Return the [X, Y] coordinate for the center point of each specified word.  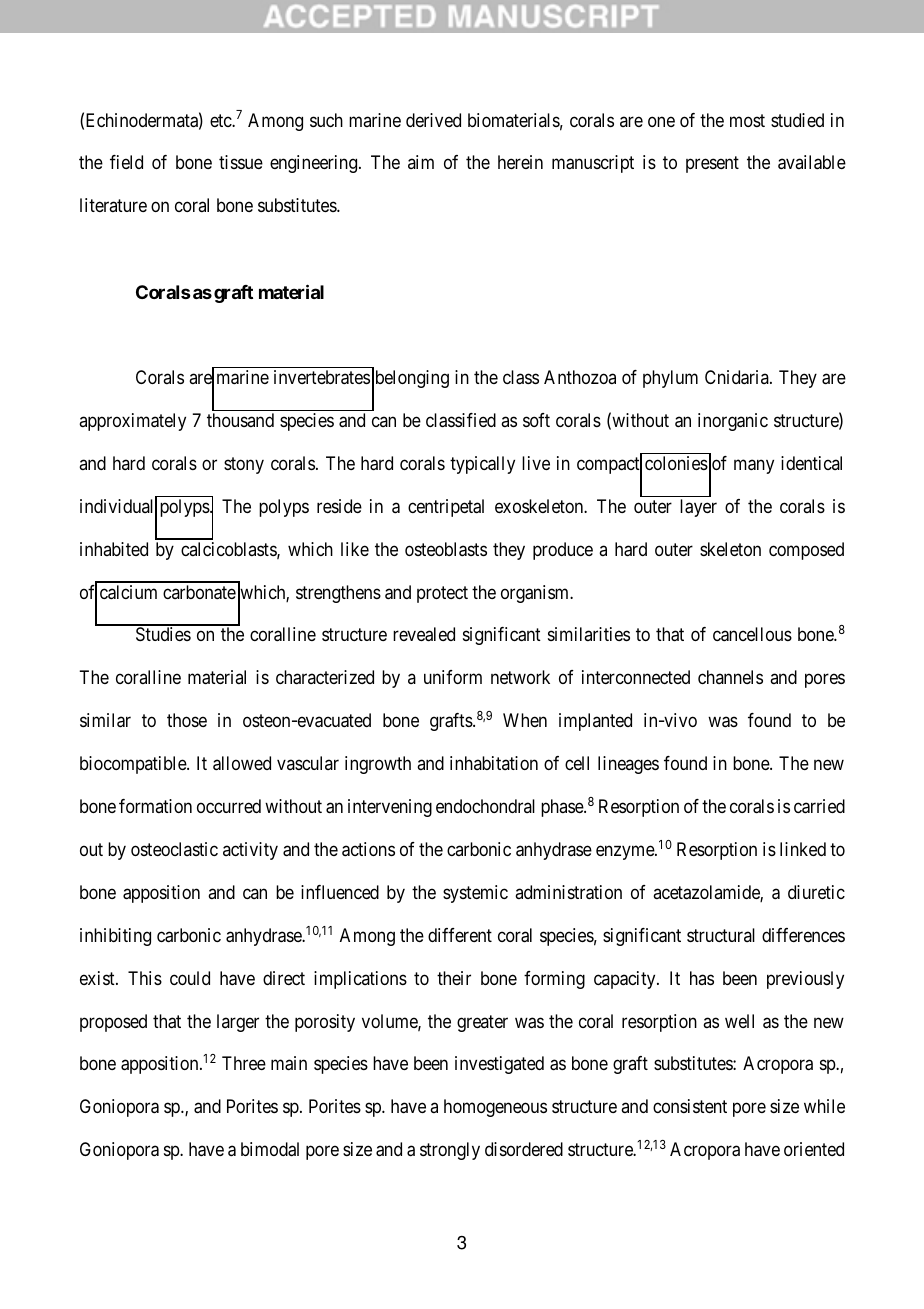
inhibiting [115, 937]
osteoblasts [446, 549]
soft [536, 420]
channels [730, 677]
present [712, 165]
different [460, 935]
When [525, 720]
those [187, 720]
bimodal [270, 1149]
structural [721, 935]
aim [421, 162]
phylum [670, 379]
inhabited [114, 549]
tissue [241, 162]
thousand [240, 420]
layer [698, 508]
